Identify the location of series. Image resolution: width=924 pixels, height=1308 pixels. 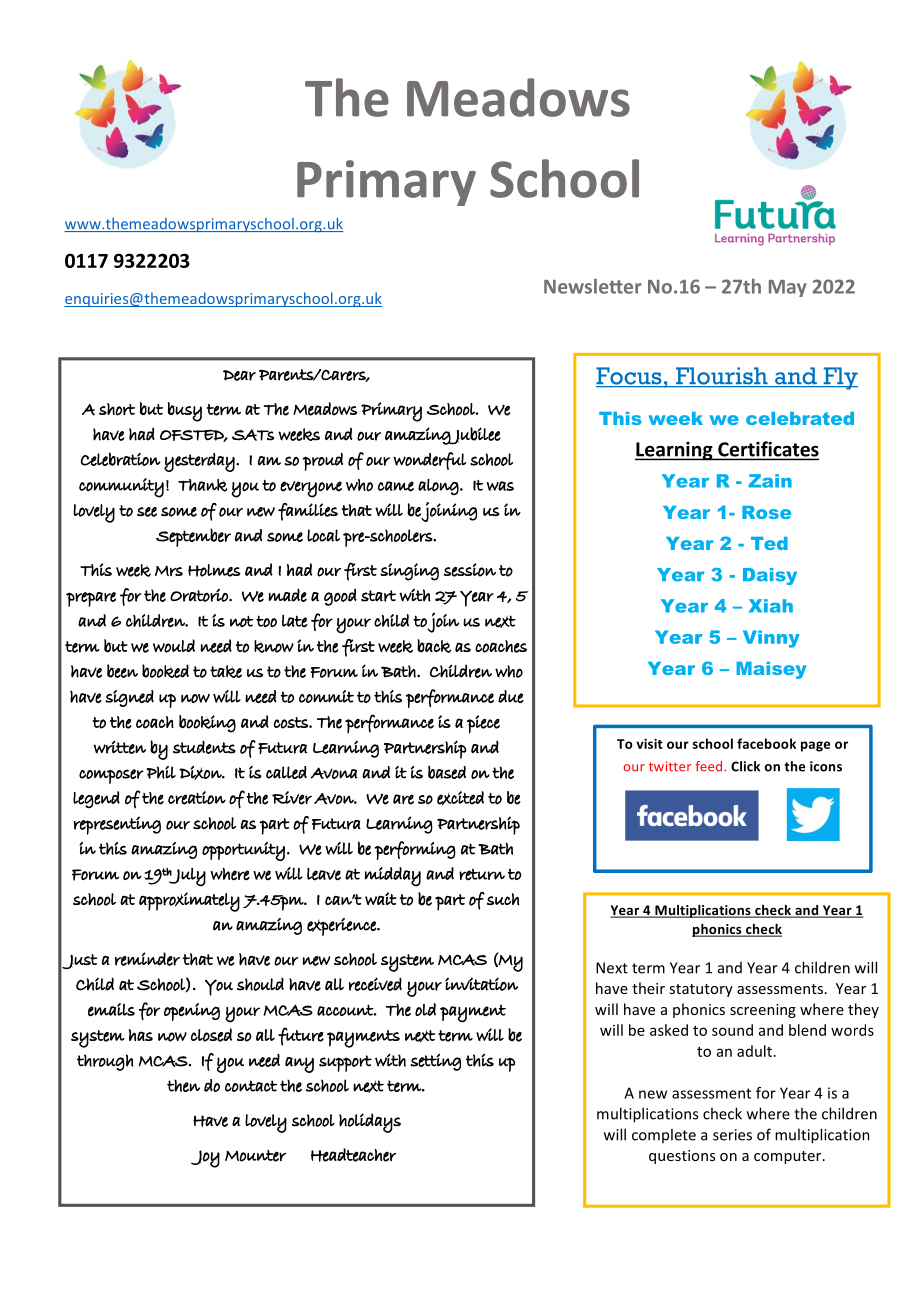
(732, 1135).
